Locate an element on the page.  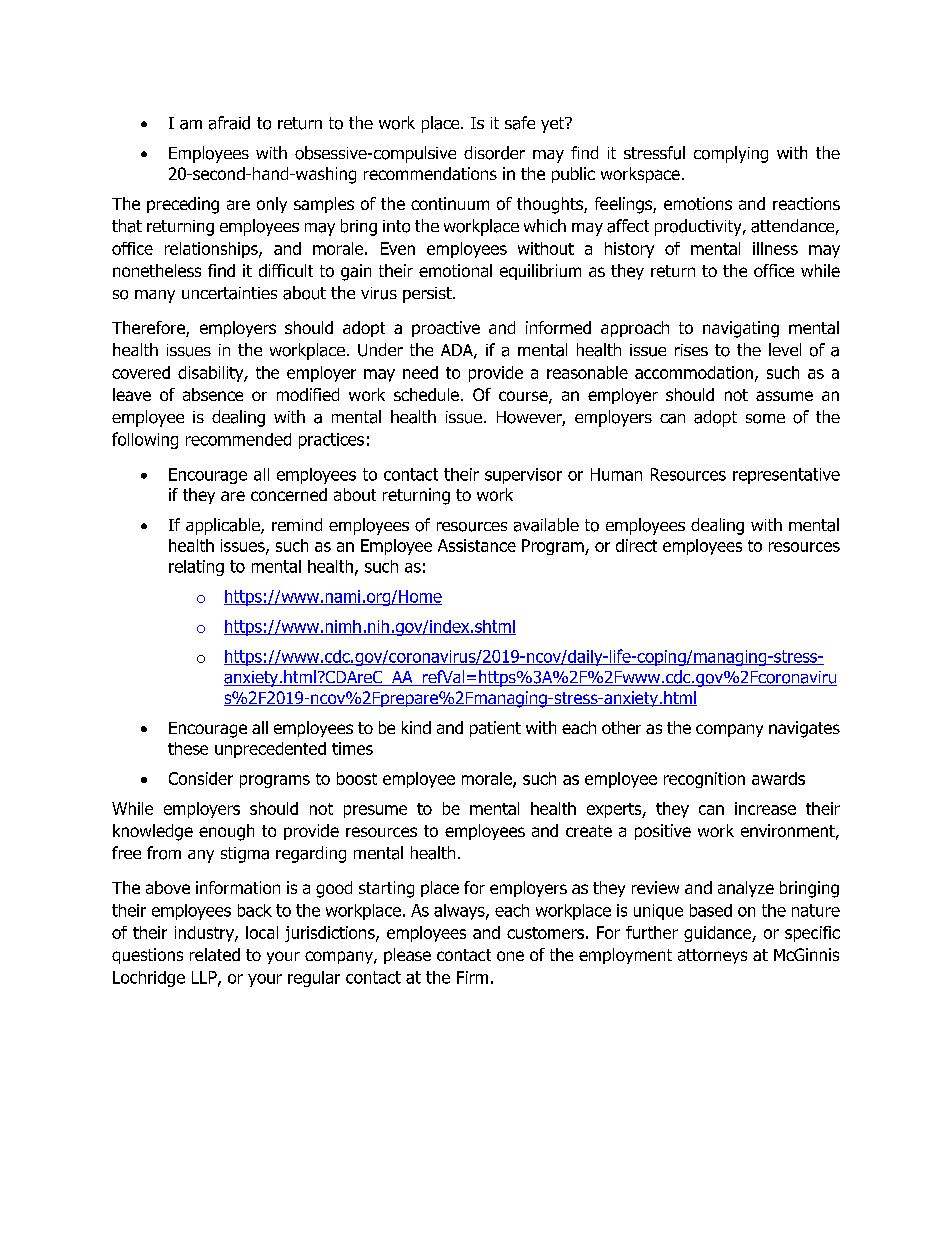
complying is located at coordinates (731, 154).
